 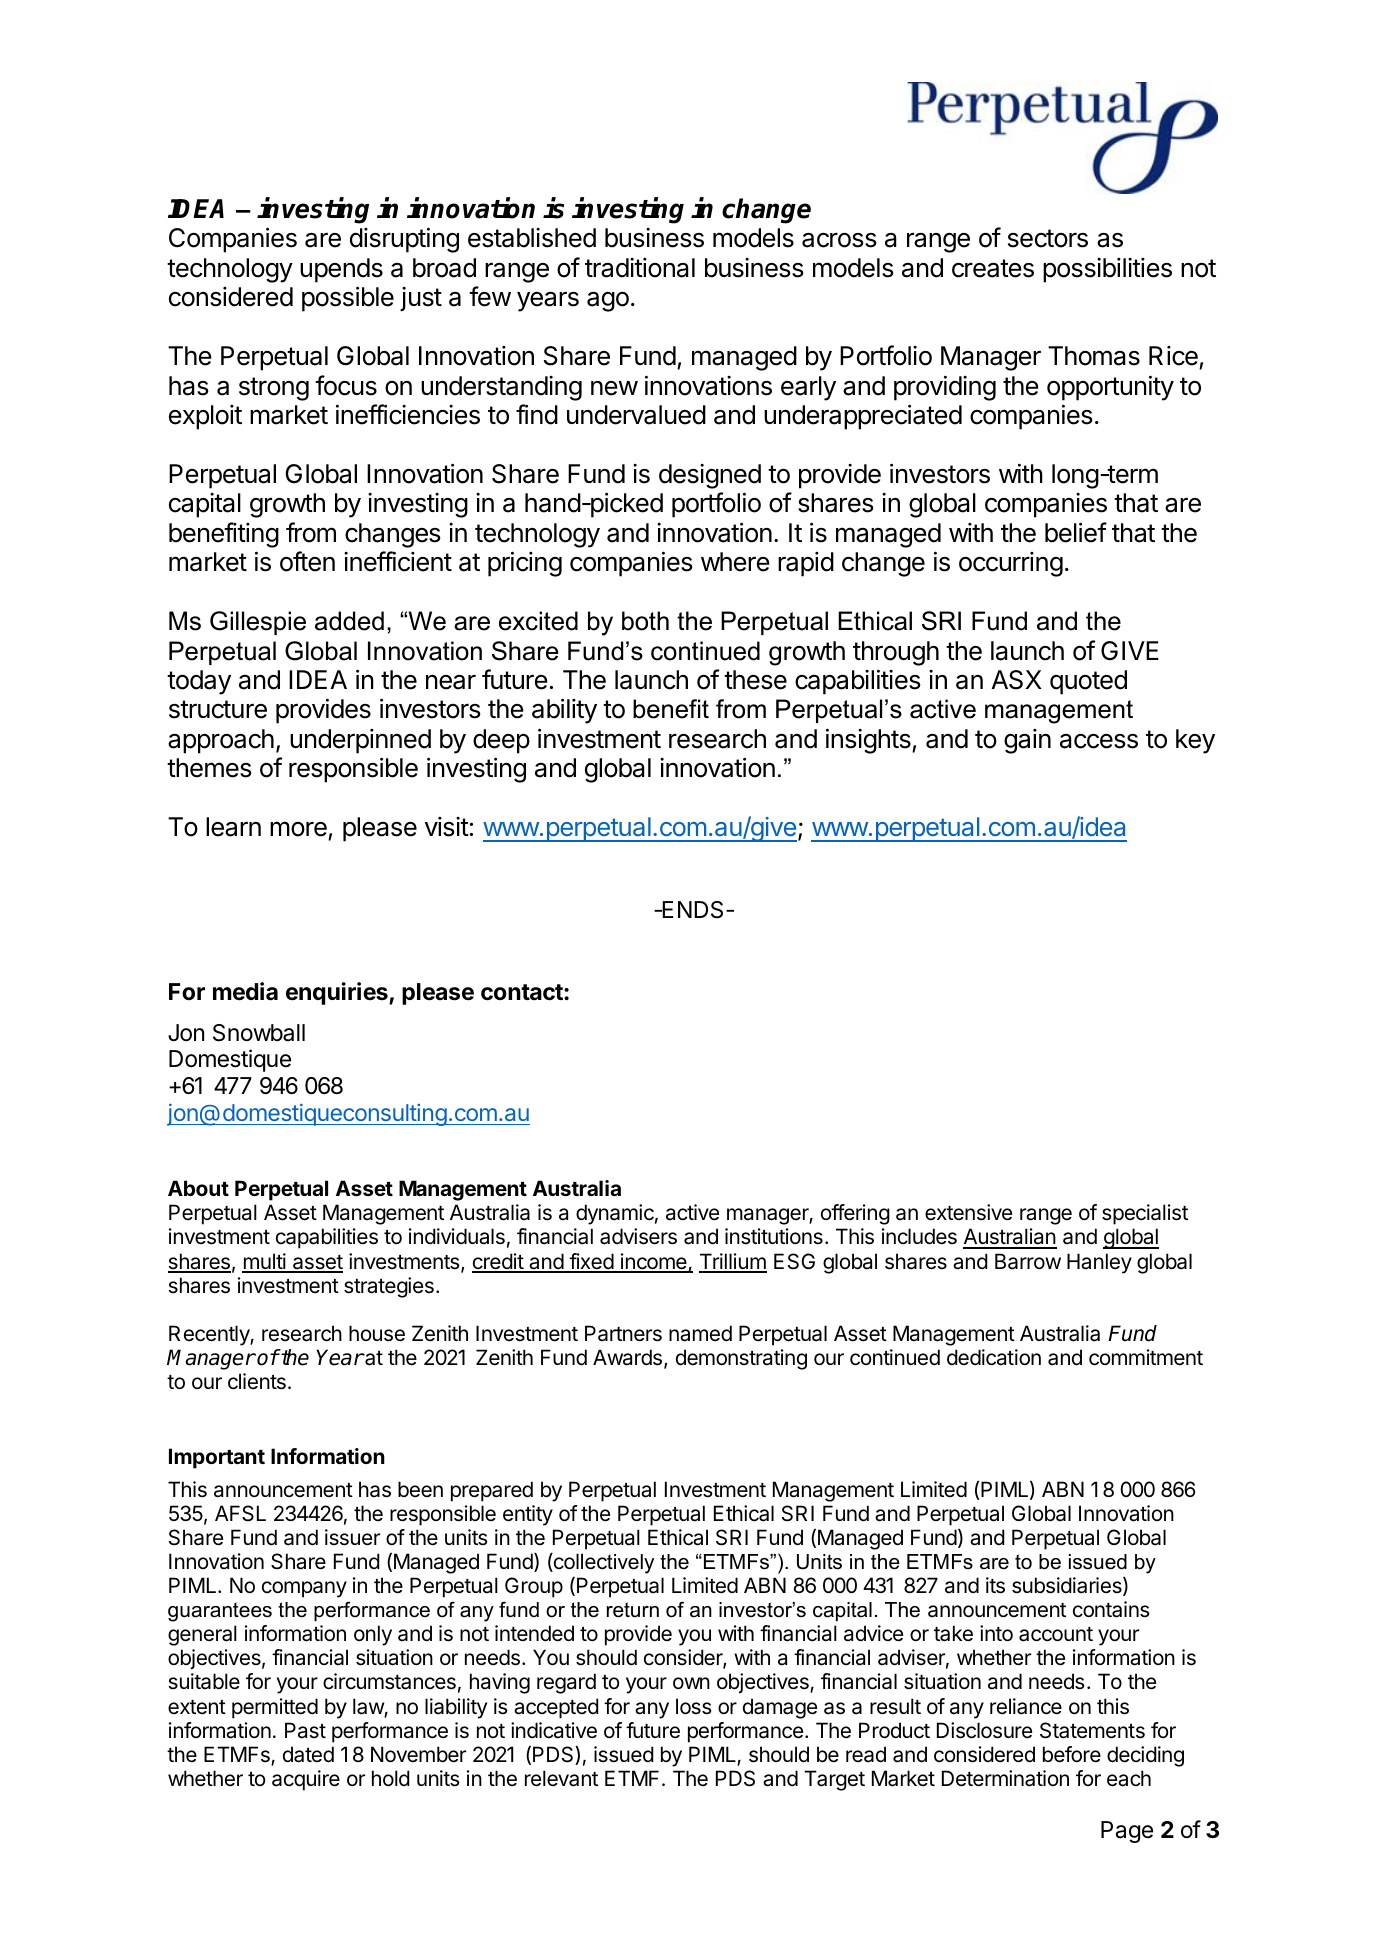 I want to click on contact, so click(x=523, y=992).
